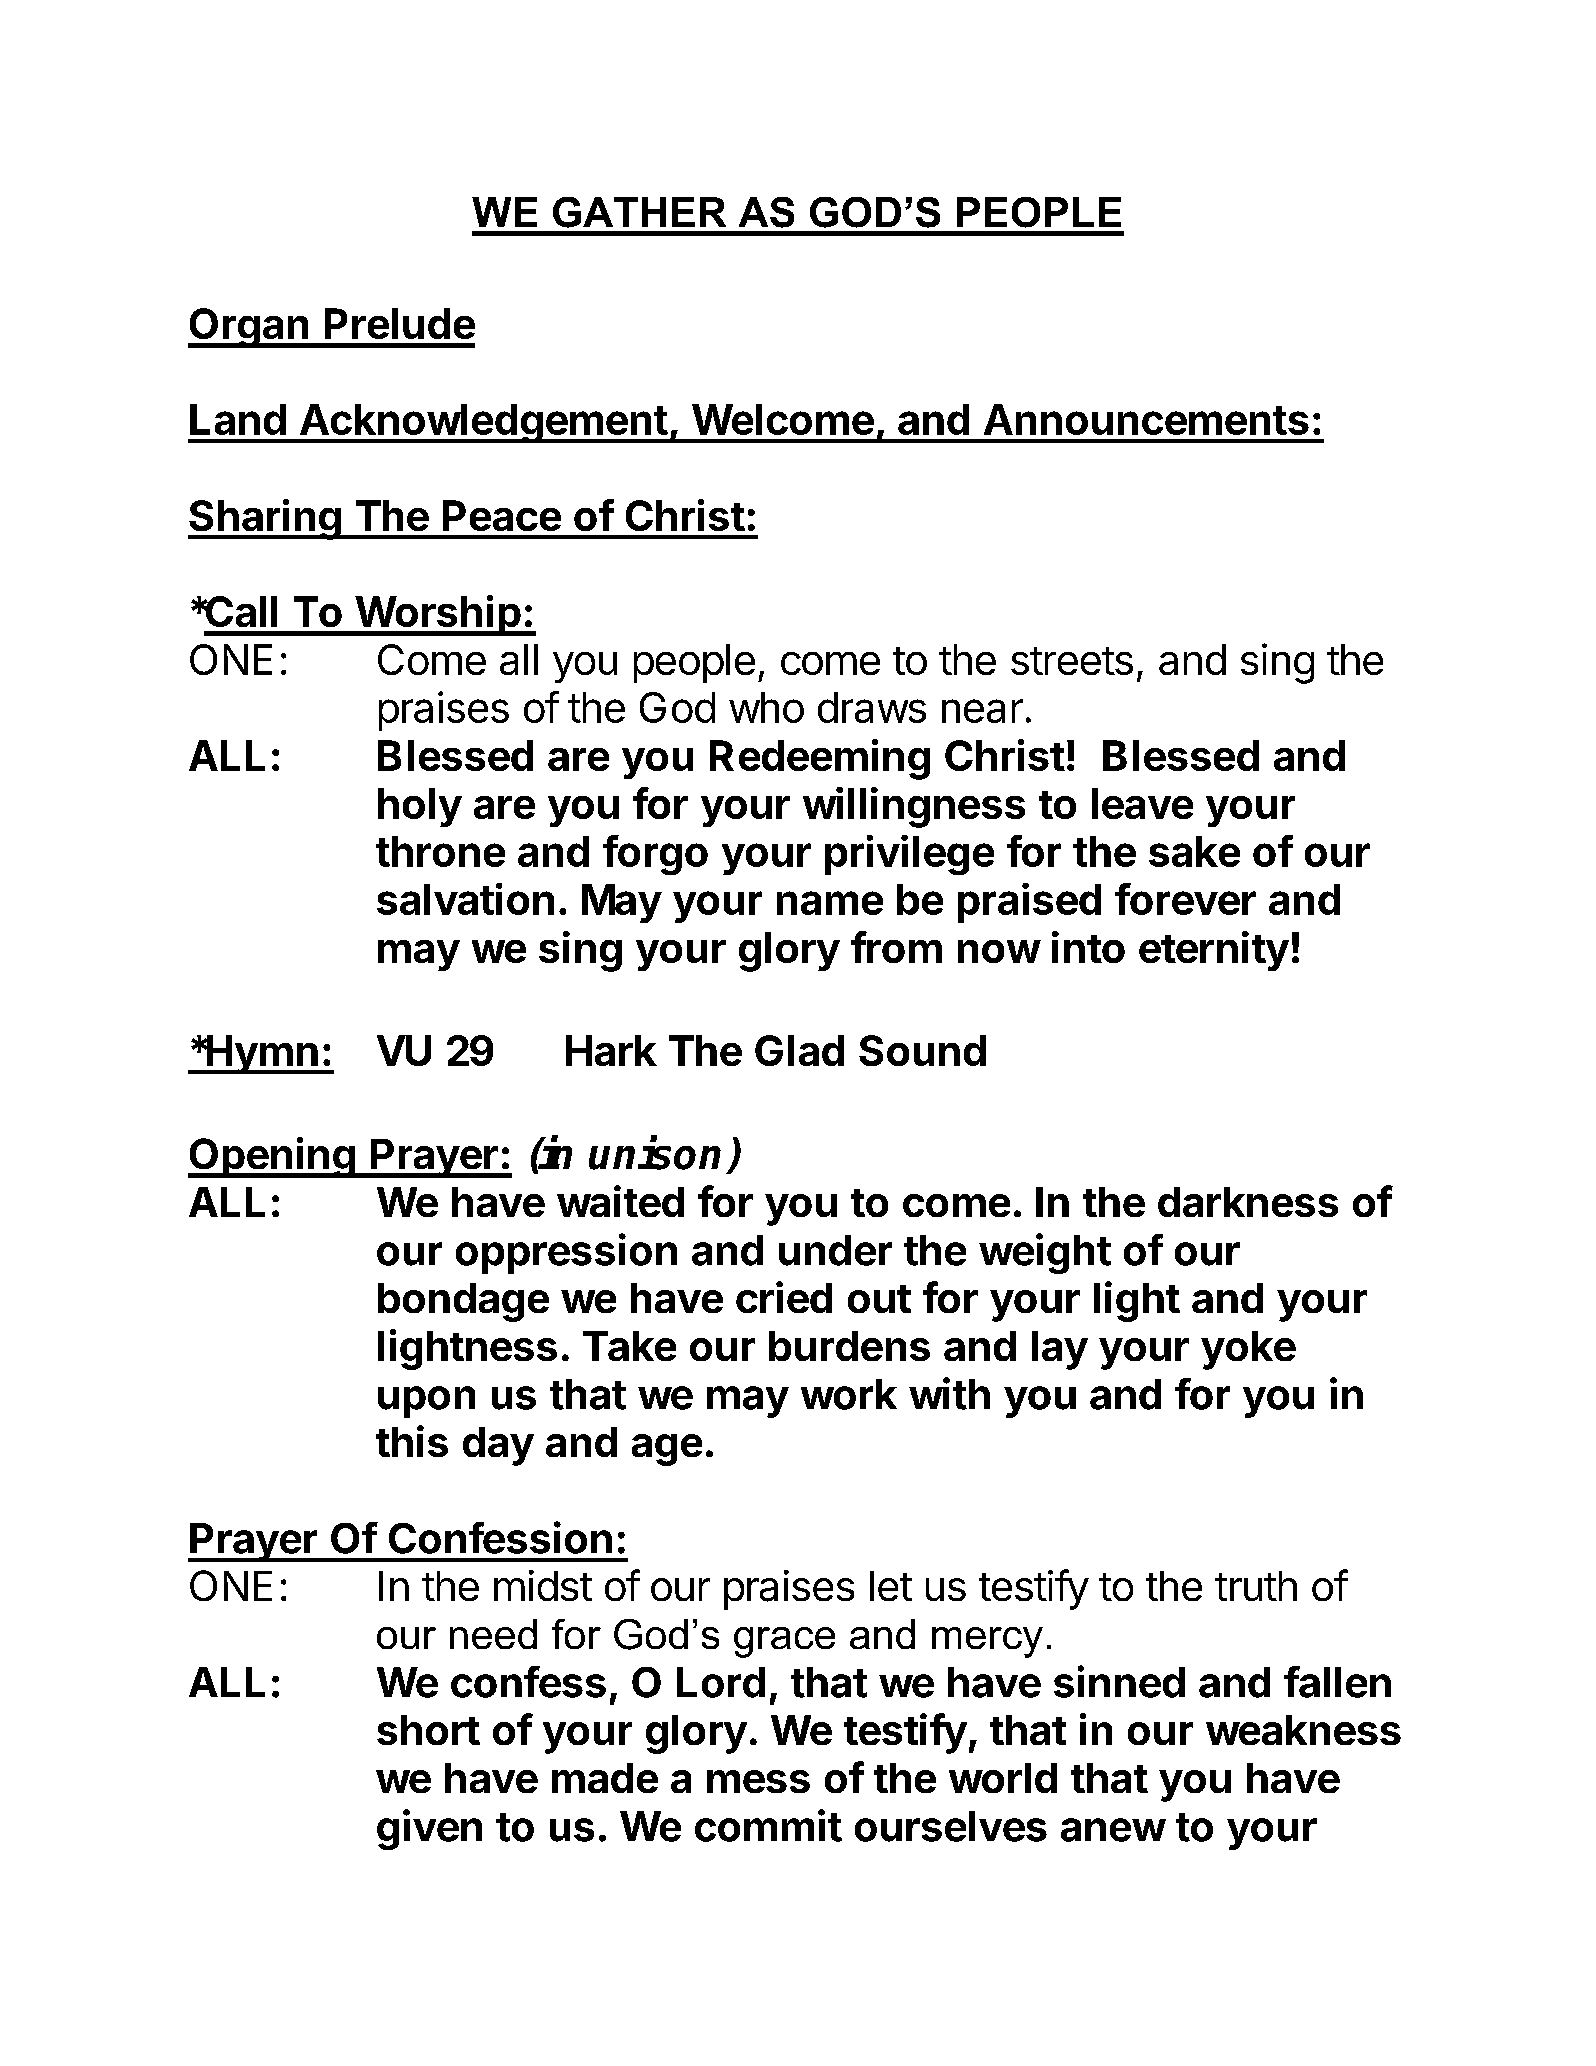 The width and height of the screenshot is (1596, 2066). What do you see at coordinates (639, 212) in the screenshot?
I see `GATHER` at bounding box center [639, 212].
